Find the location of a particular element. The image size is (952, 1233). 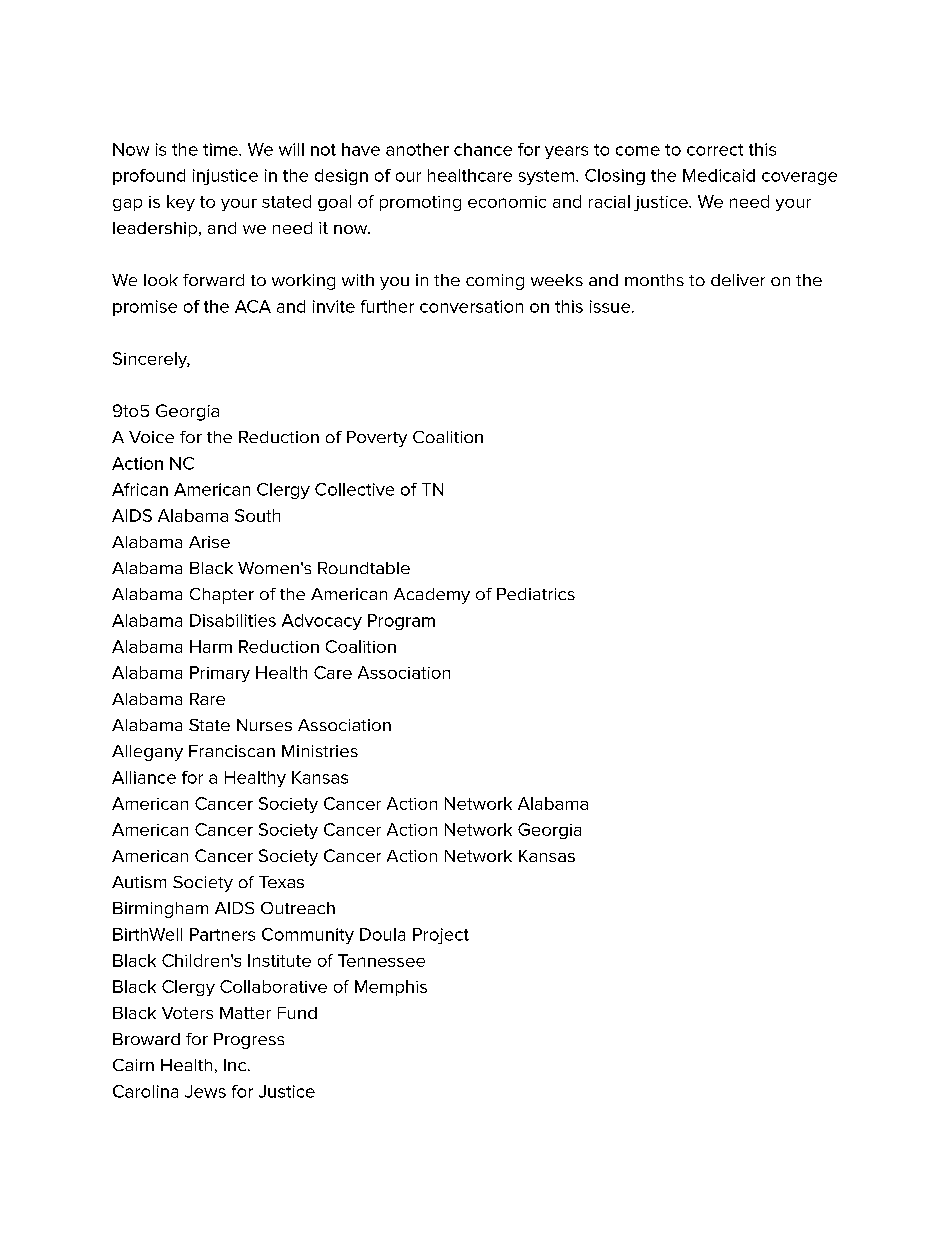

Poverty is located at coordinates (377, 439).
